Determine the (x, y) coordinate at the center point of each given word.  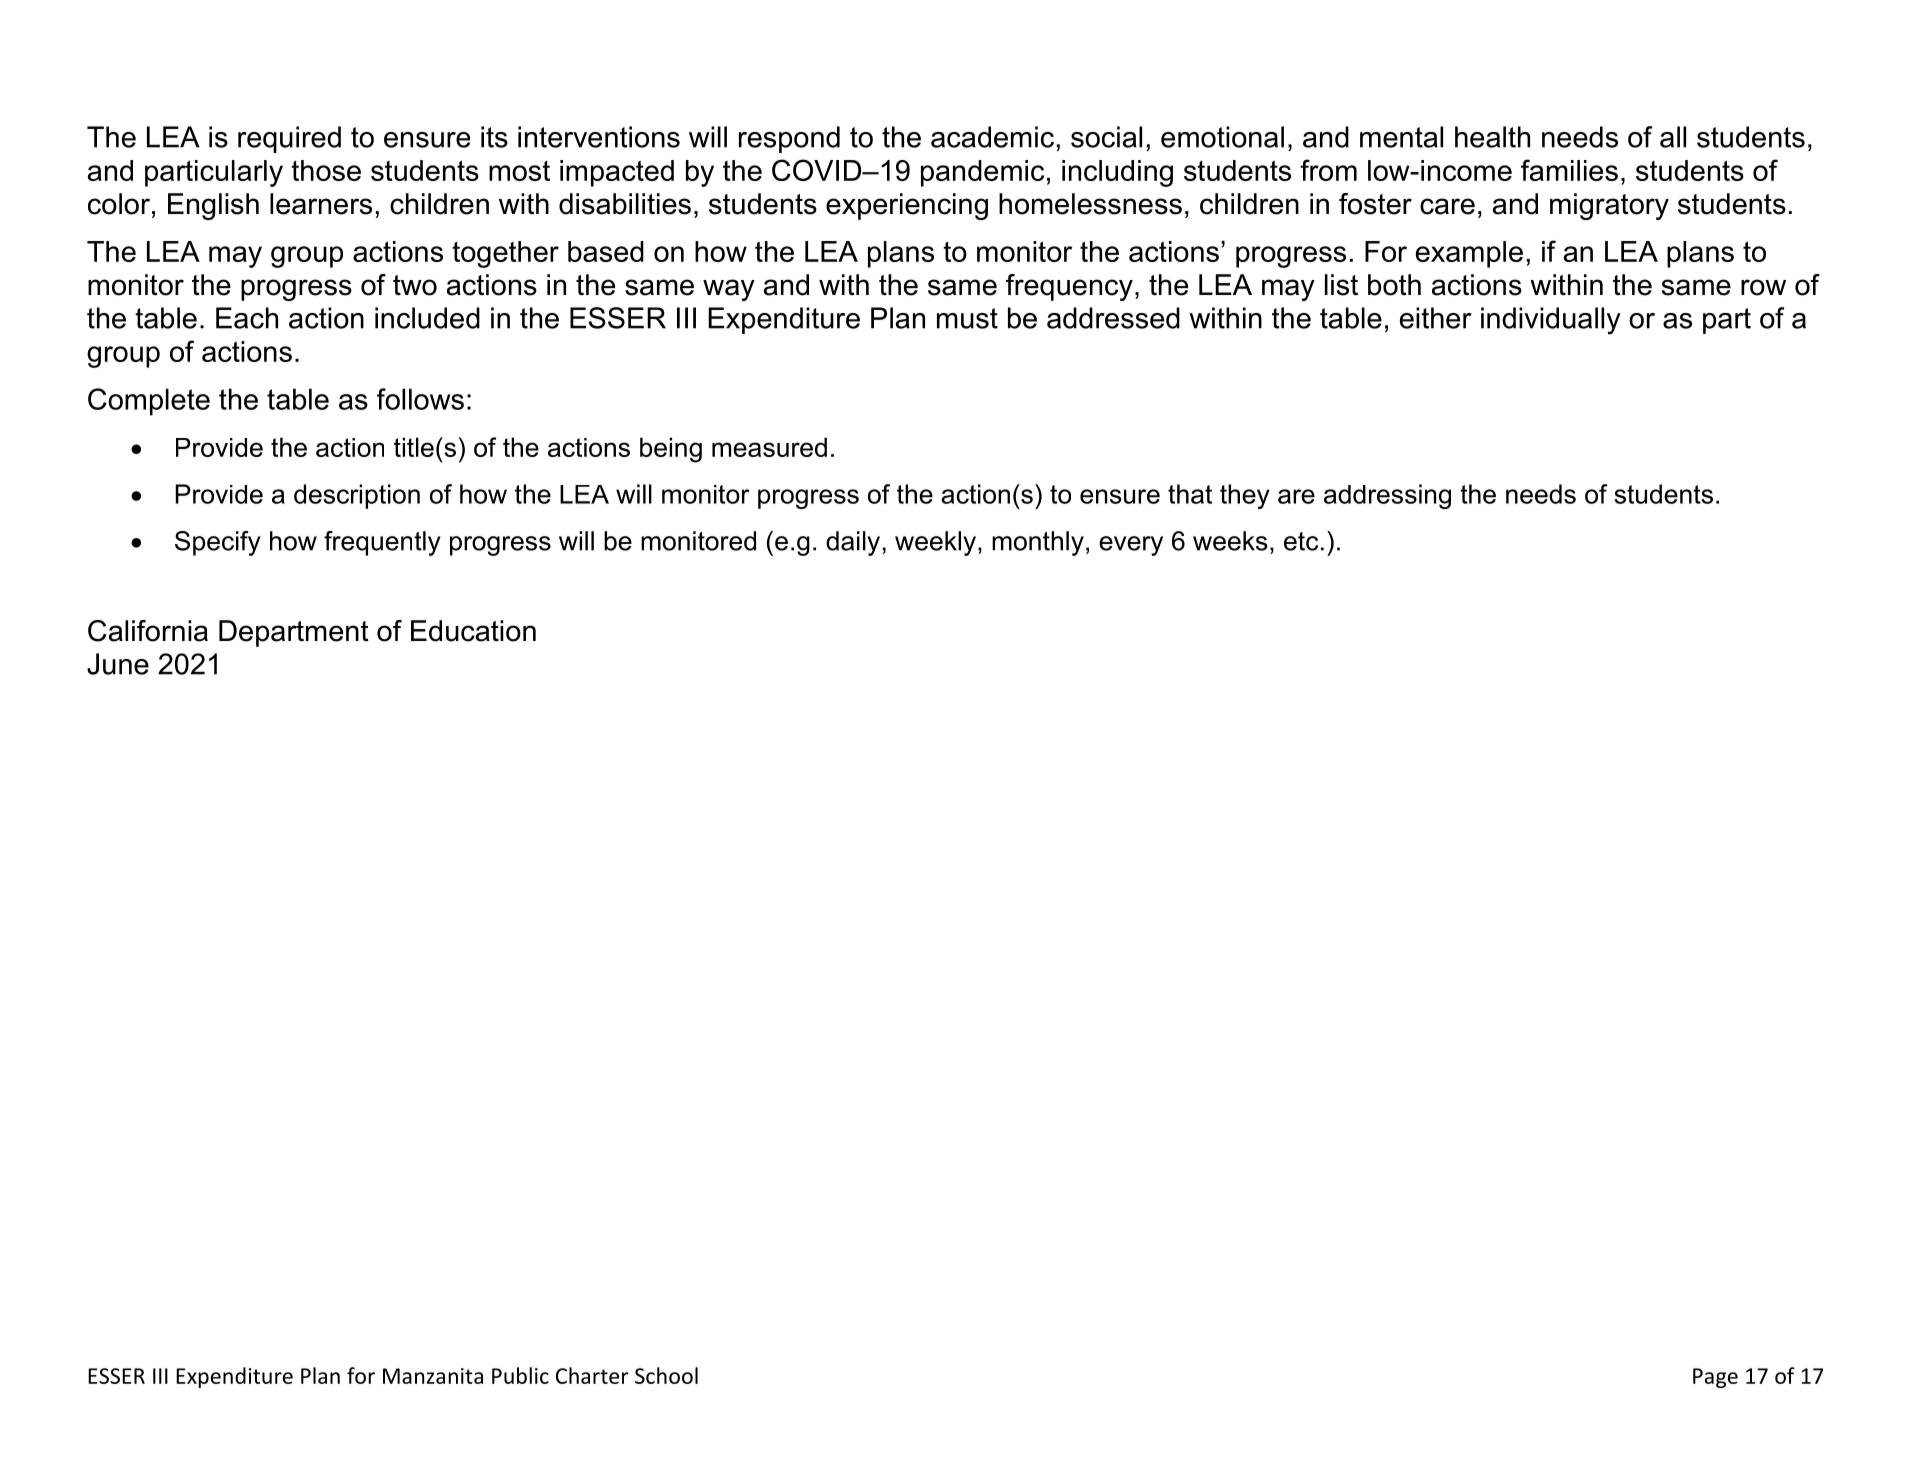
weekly (935, 543)
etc (1301, 541)
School (666, 1375)
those (326, 170)
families (1569, 170)
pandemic (982, 173)
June (118, 664)
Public (520, 1375)
